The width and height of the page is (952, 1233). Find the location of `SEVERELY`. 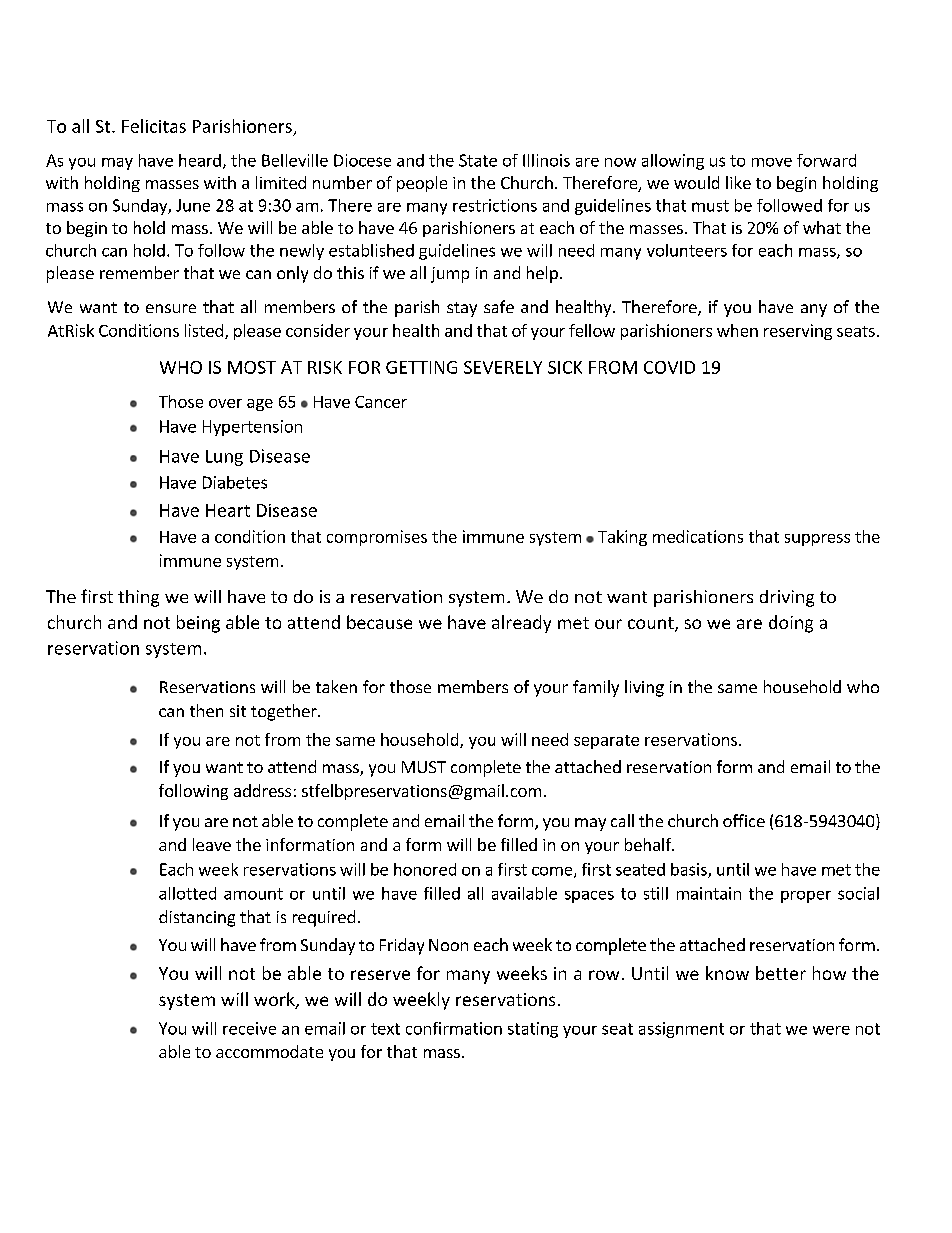

SEVERELY is located at coordinates (503, 367).
